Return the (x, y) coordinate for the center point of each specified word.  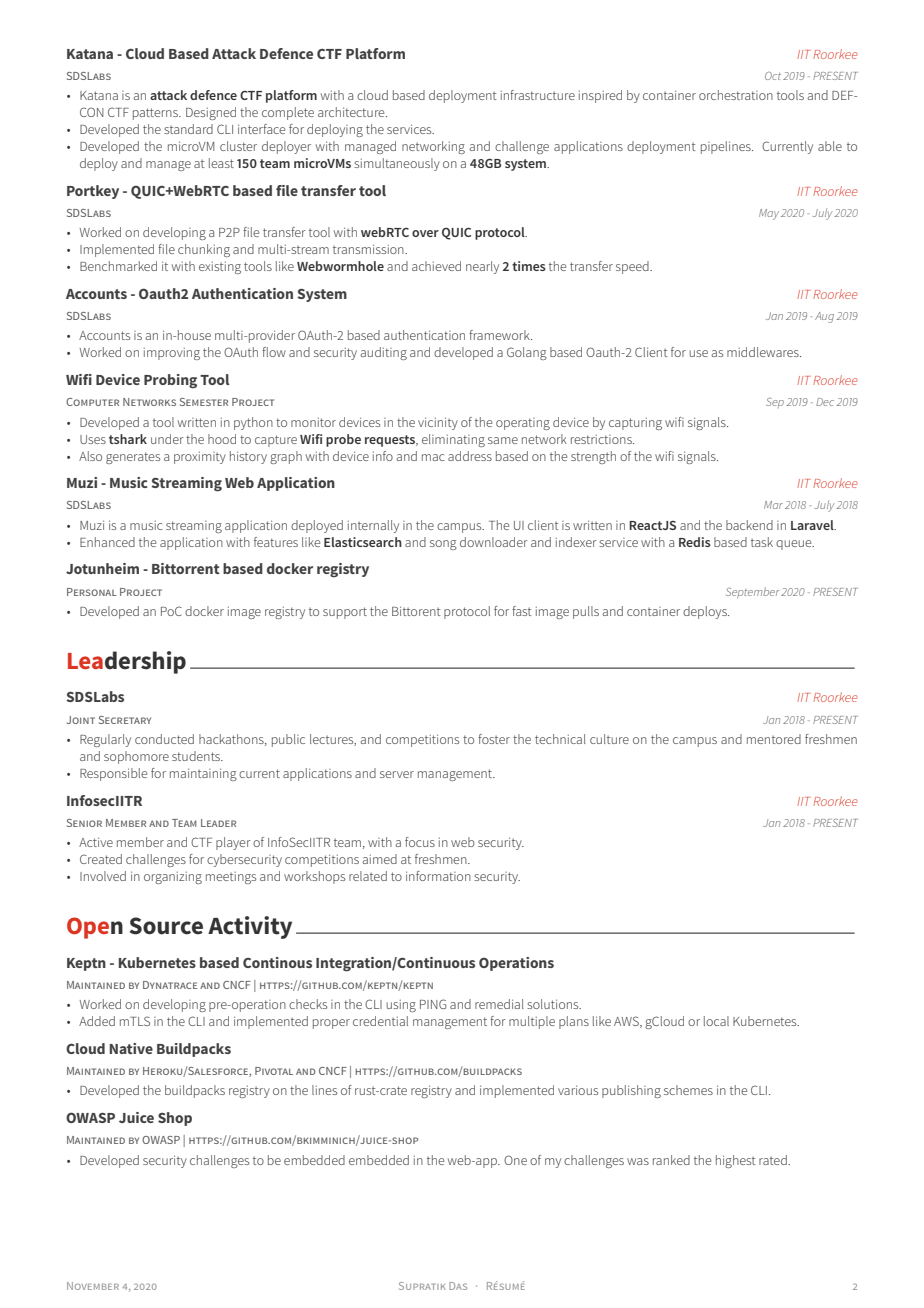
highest (736, 1161)
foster (494, 739)
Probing (170, 381)
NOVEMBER (93, 1286)
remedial (499, 1004)
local (716, 1021)
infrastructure (538, 95)
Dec (825, 402)
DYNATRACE (170, 985)
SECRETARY (125, 720)
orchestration (736, 95)
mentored (774, 739)
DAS (458, 1286)
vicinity (438, 423)
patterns (156, 114)
